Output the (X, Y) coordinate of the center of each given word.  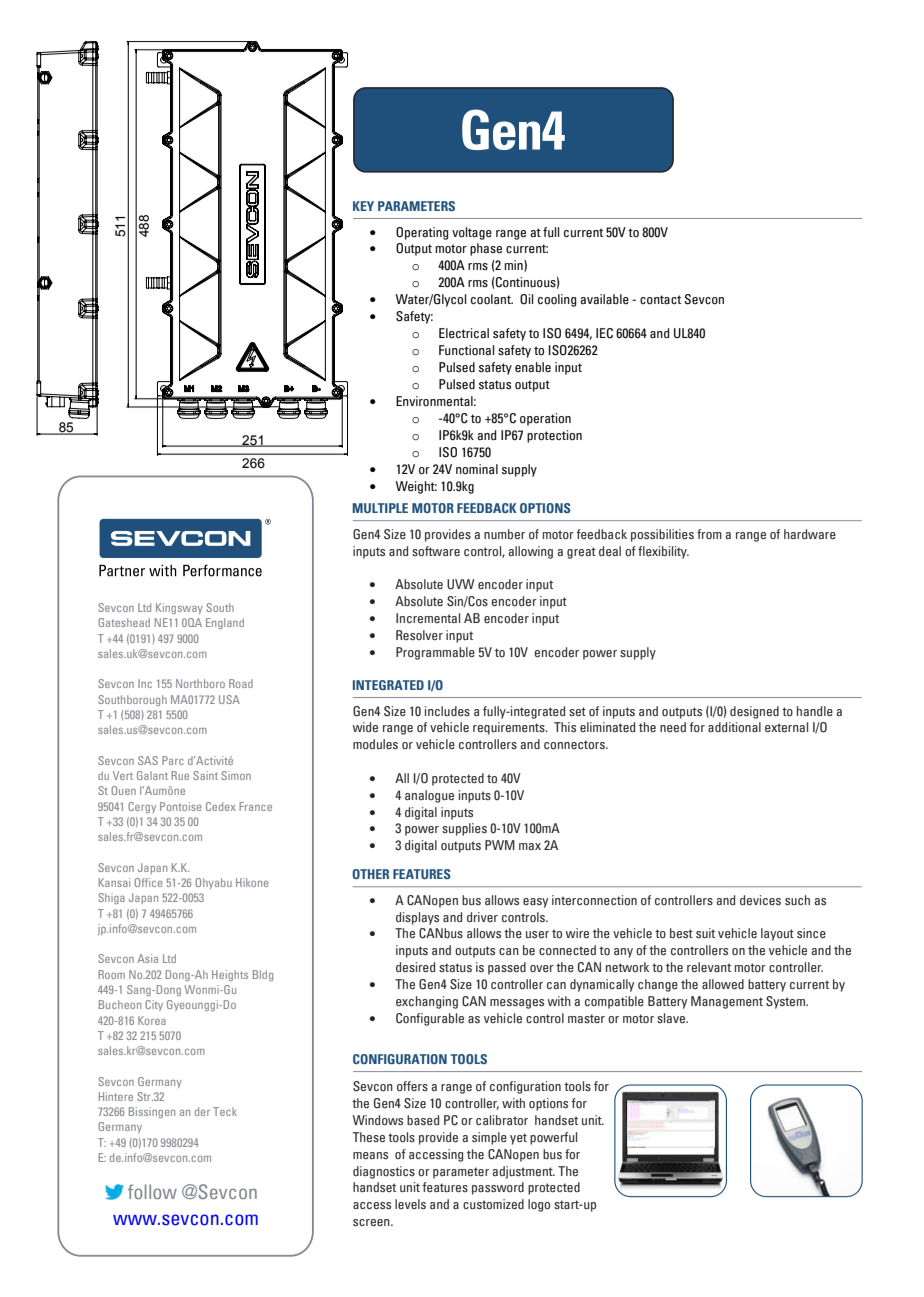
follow (152, 1191)
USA (229, 699)
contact (660, 300)
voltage (472, 233)
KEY (363, 206)
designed (754, 712)
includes (447, 711)
